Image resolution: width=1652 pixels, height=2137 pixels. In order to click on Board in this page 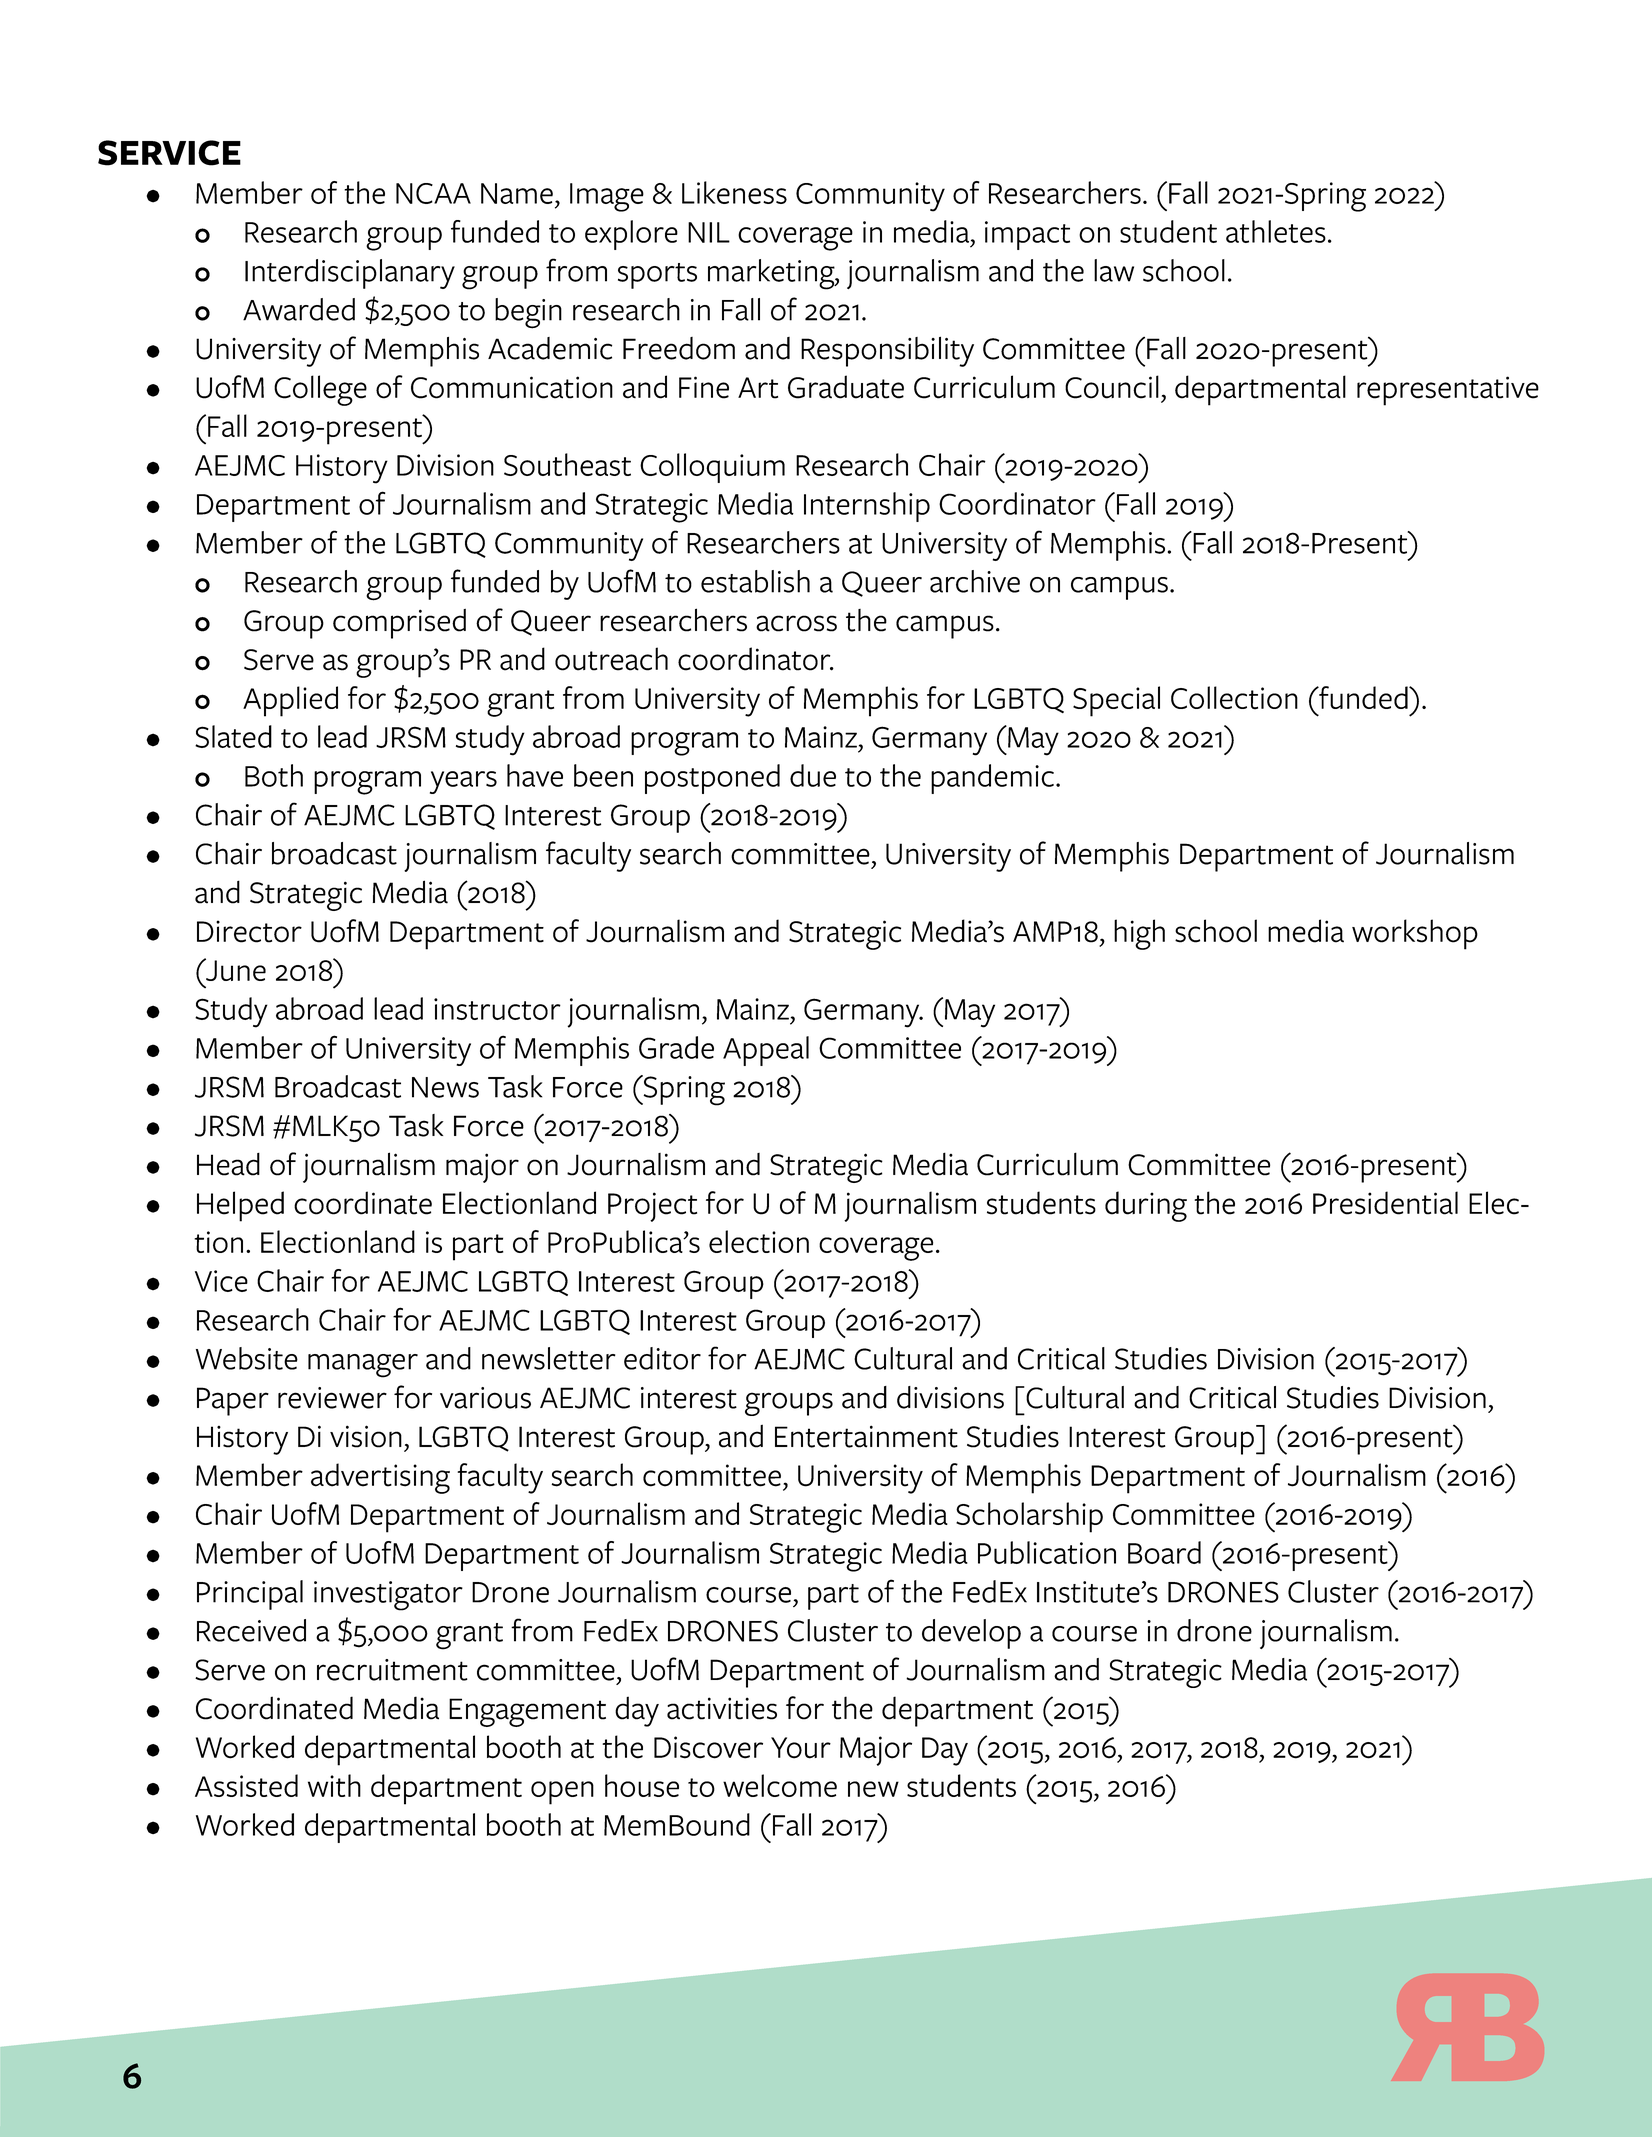, I will do `click(1164, 1552)`.
